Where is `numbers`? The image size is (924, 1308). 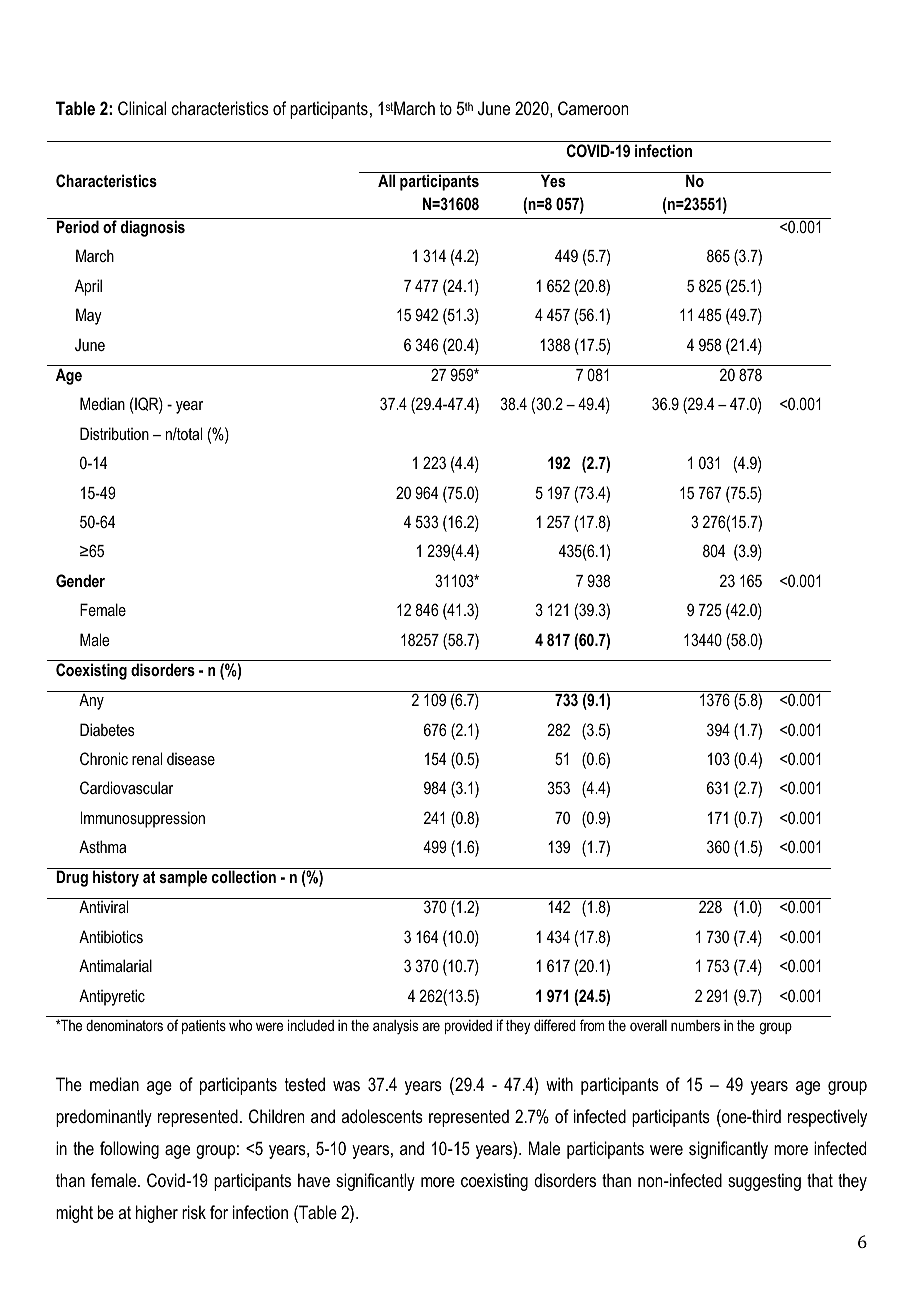
numbers is located at coordinates (695, 1025).
